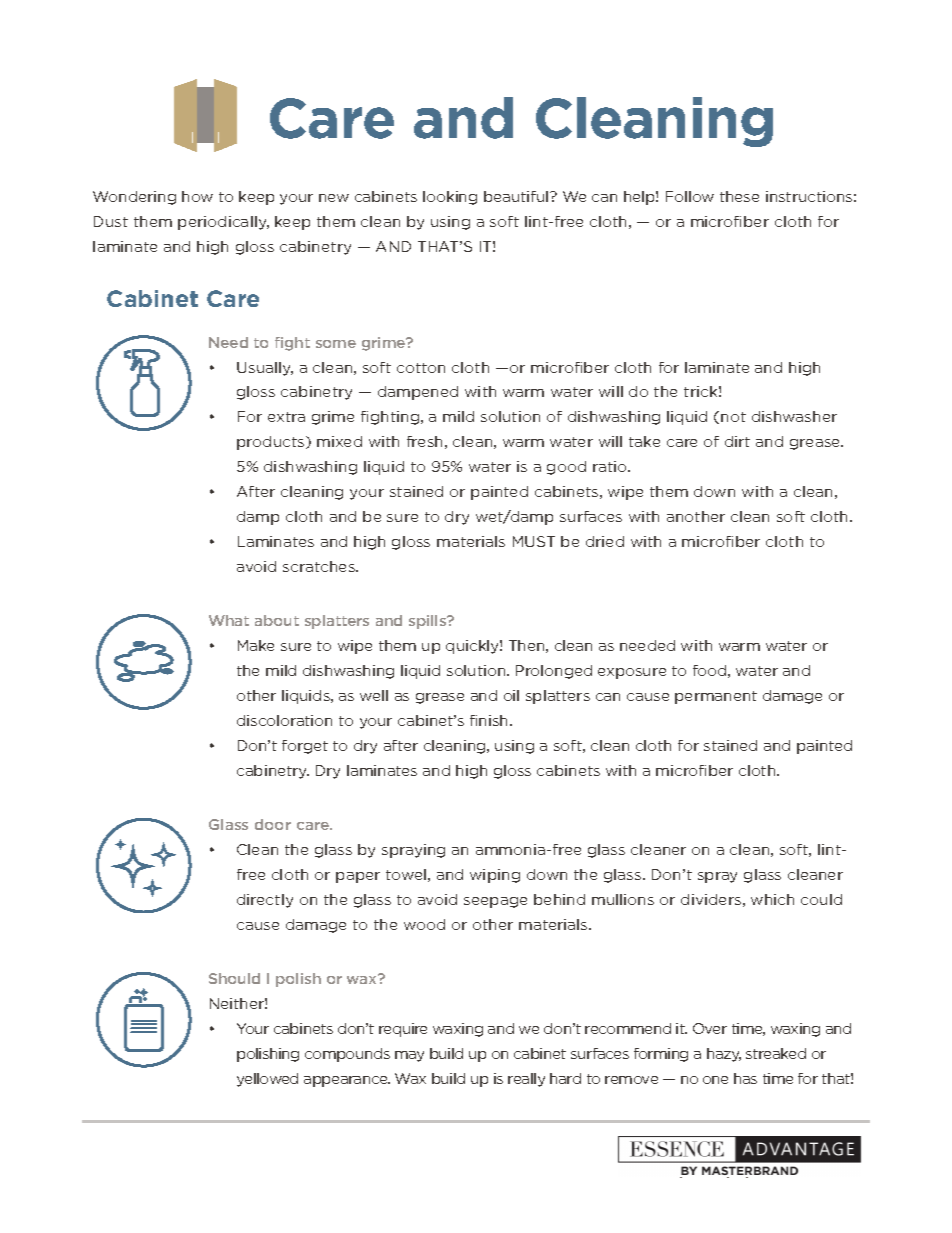  I want to click on these, so click(739, 196).
